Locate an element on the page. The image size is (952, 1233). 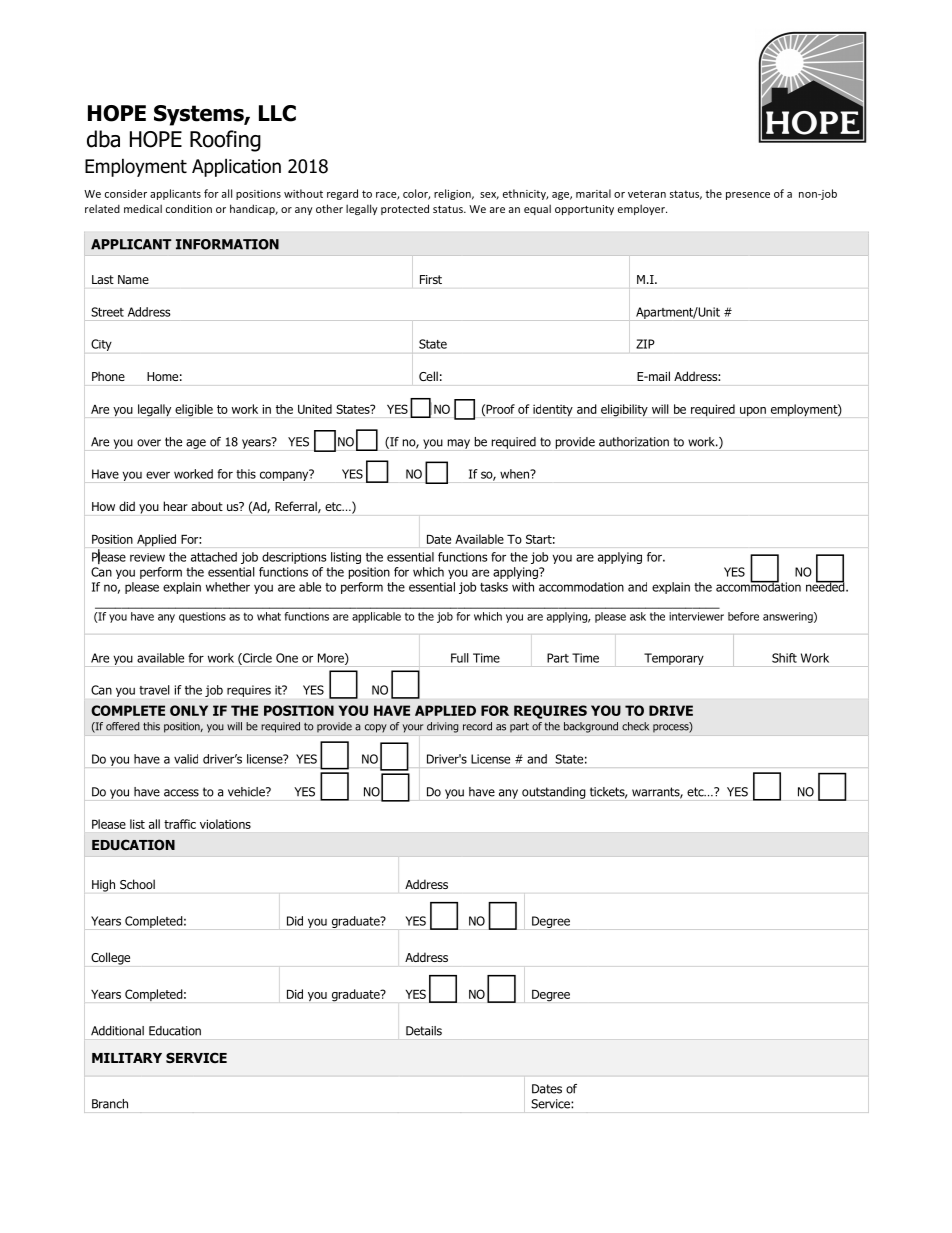
Cell is located at coordinates (428, 376).
